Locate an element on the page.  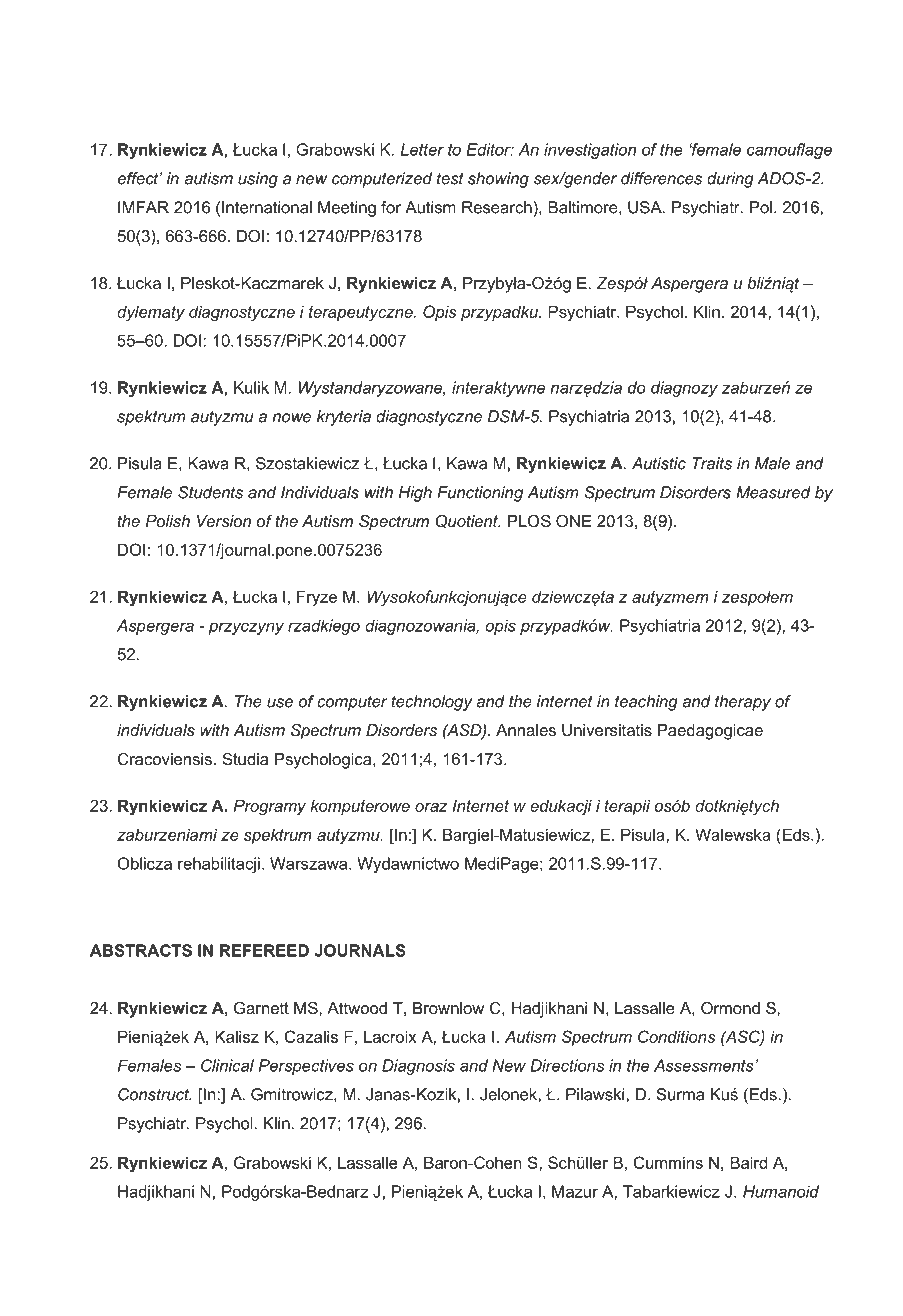
test is located at coordinates (450, 178).
